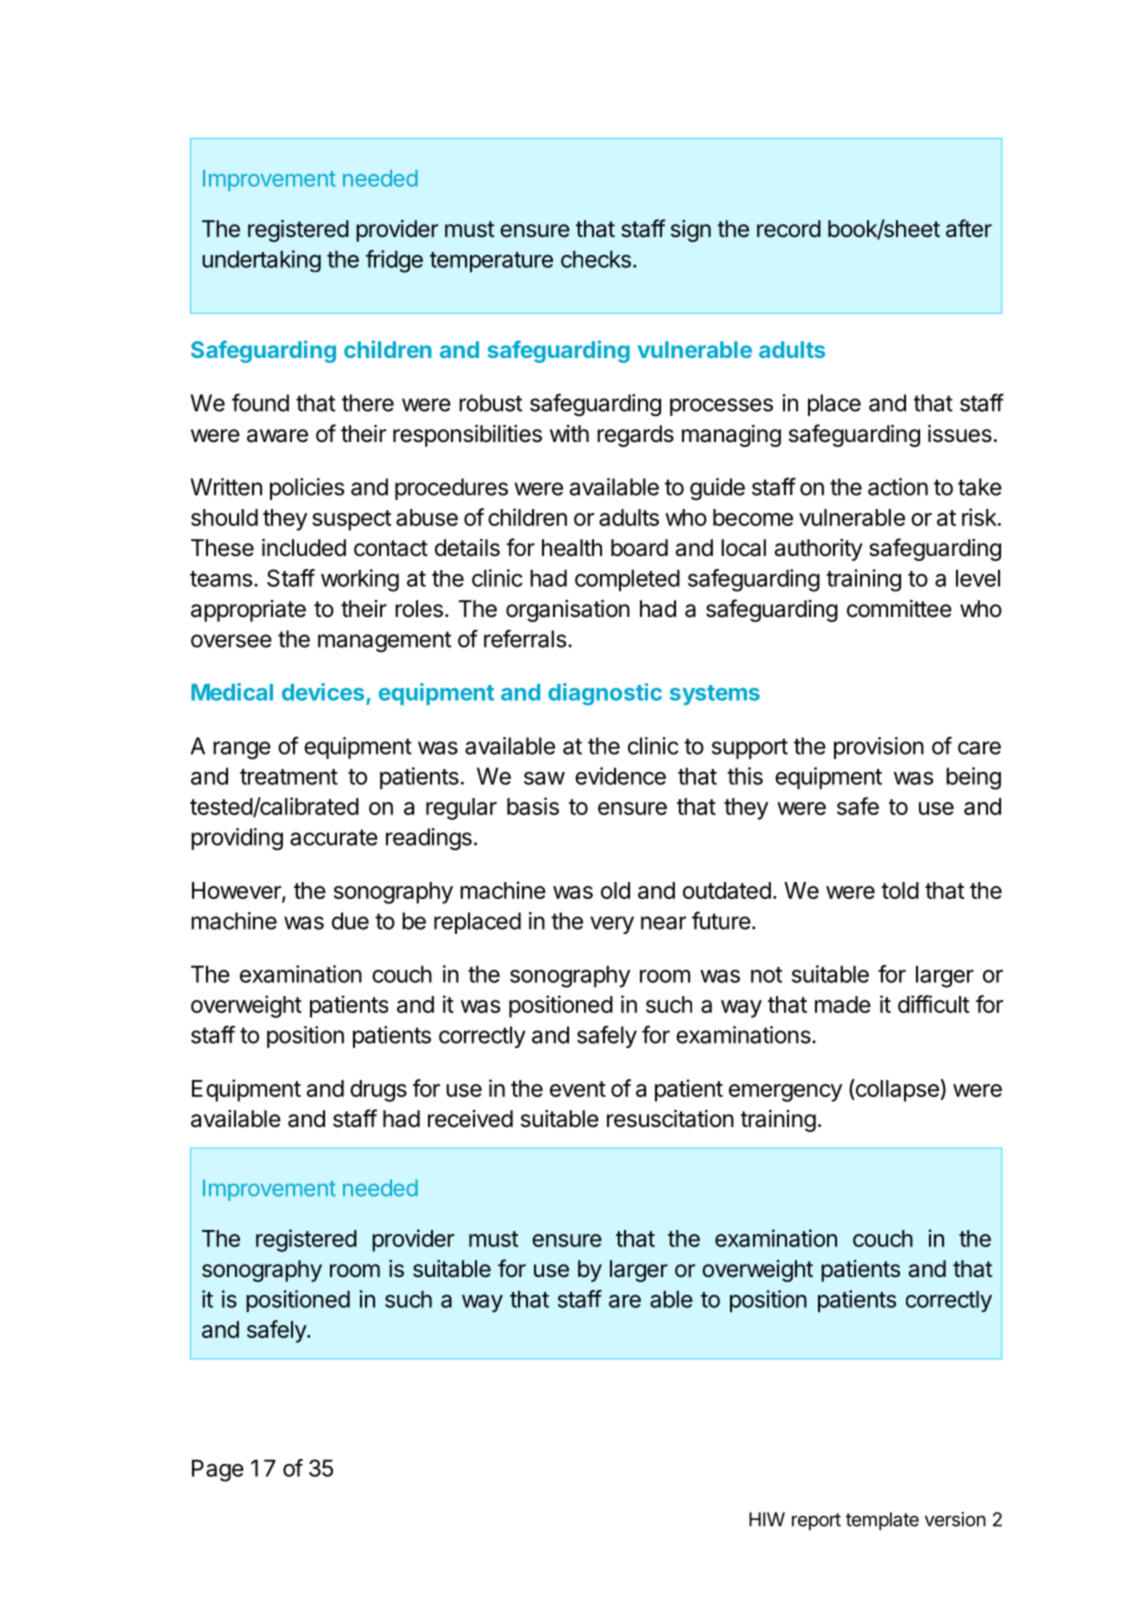 This image has height=1613, width=1140. What do you see at coordinates (334, 837) in the image?
I see `accurate` at bounding box center [334, 837].
